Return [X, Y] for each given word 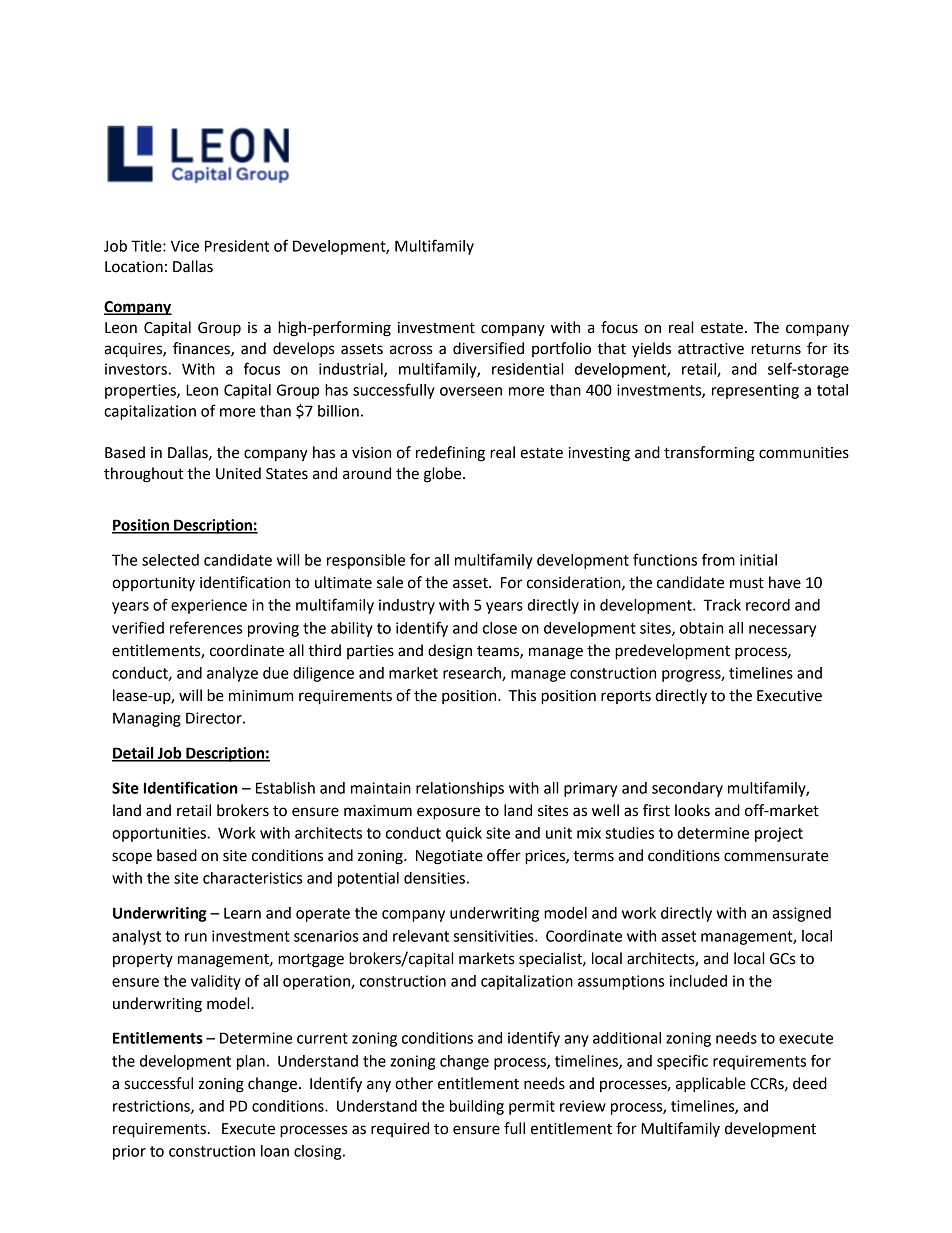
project [779, 834]
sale [390, 582]
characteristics [252, 878]
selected [170, 560]
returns [776, 349]
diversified [488, 348]
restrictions [152, 1107]
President [237, 246]
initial [758, 560]
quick [464, 834]
